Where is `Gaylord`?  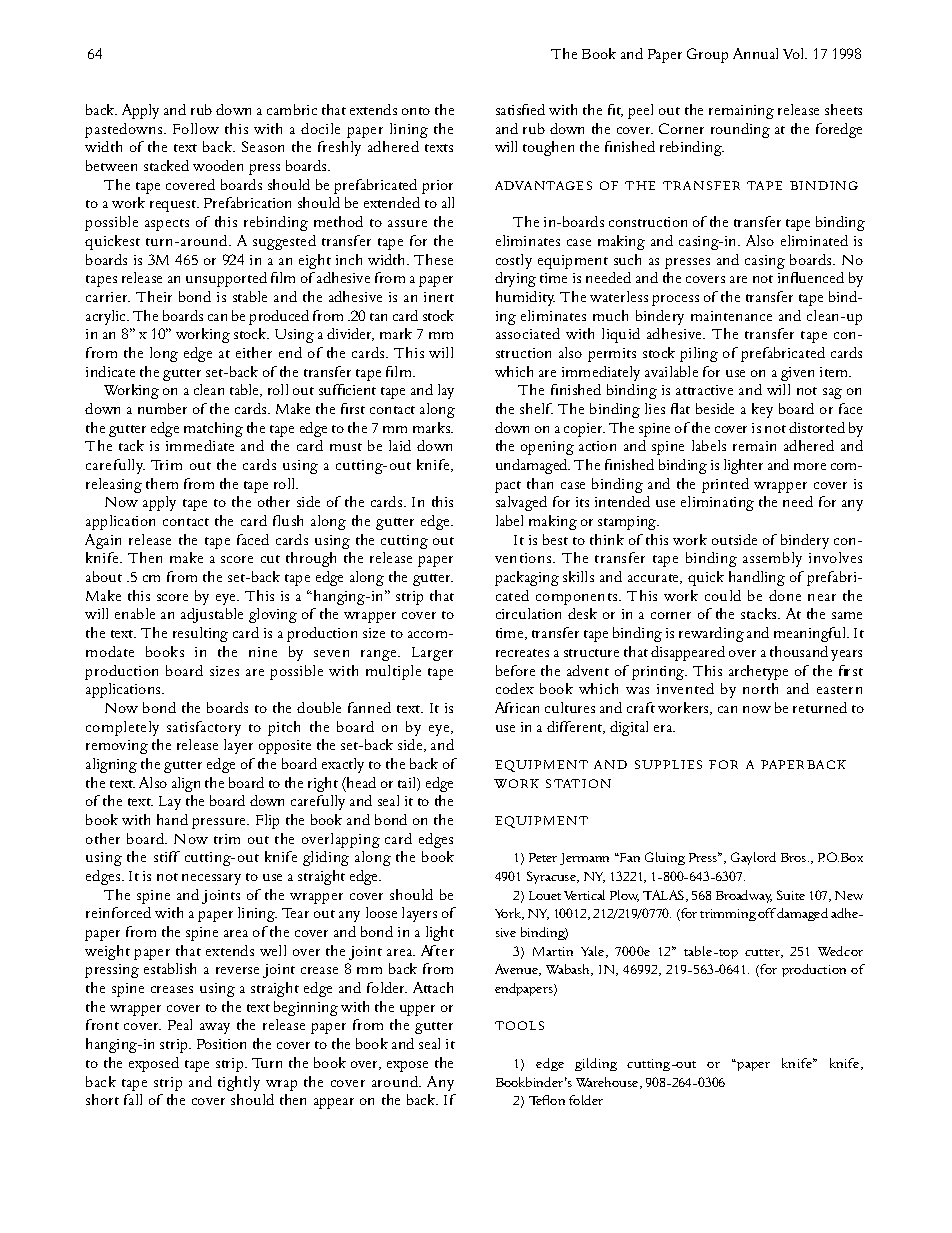
Gaylord is located at coordinates (753, 858).
